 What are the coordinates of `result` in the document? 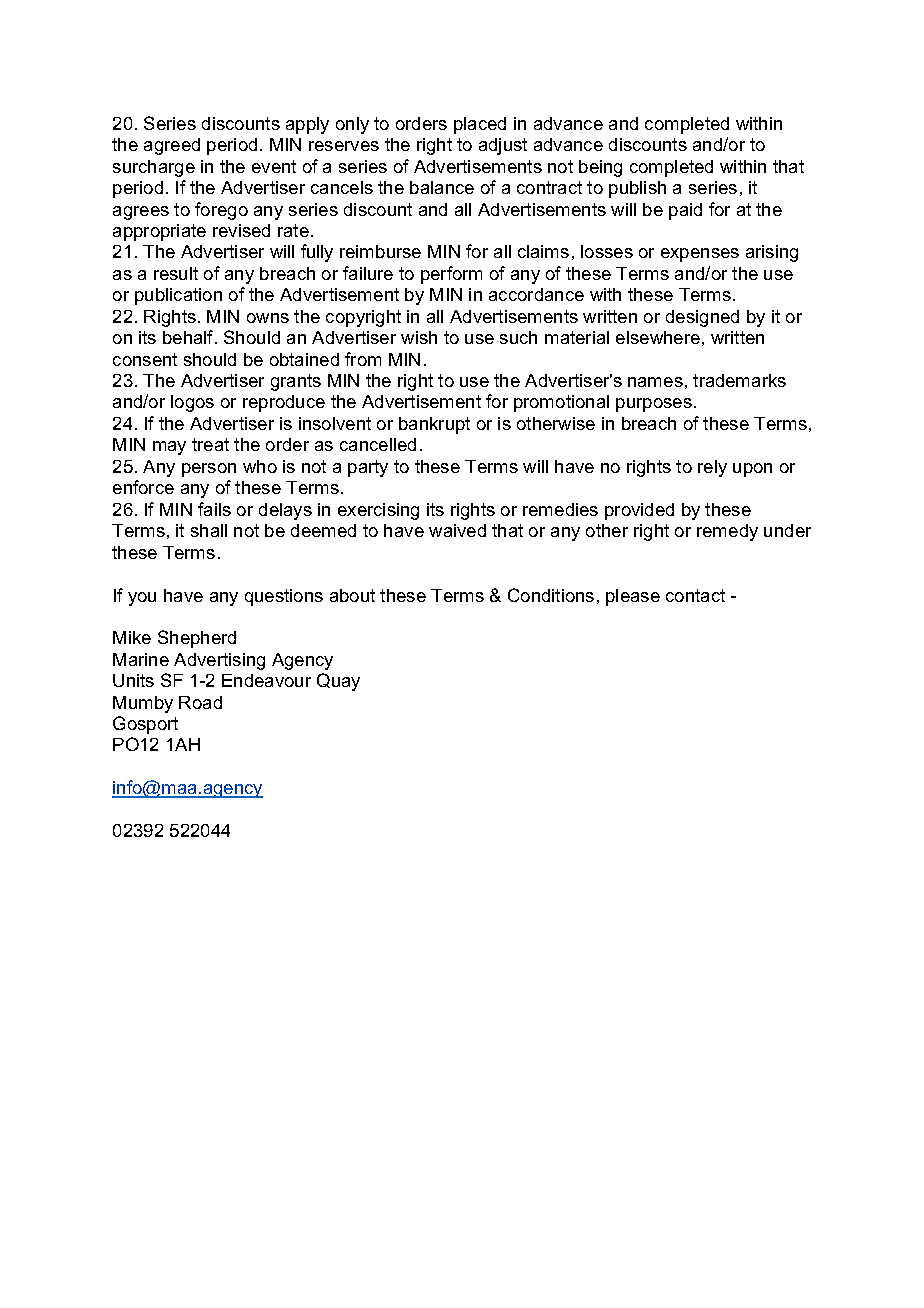 It's located at (176, 273).
